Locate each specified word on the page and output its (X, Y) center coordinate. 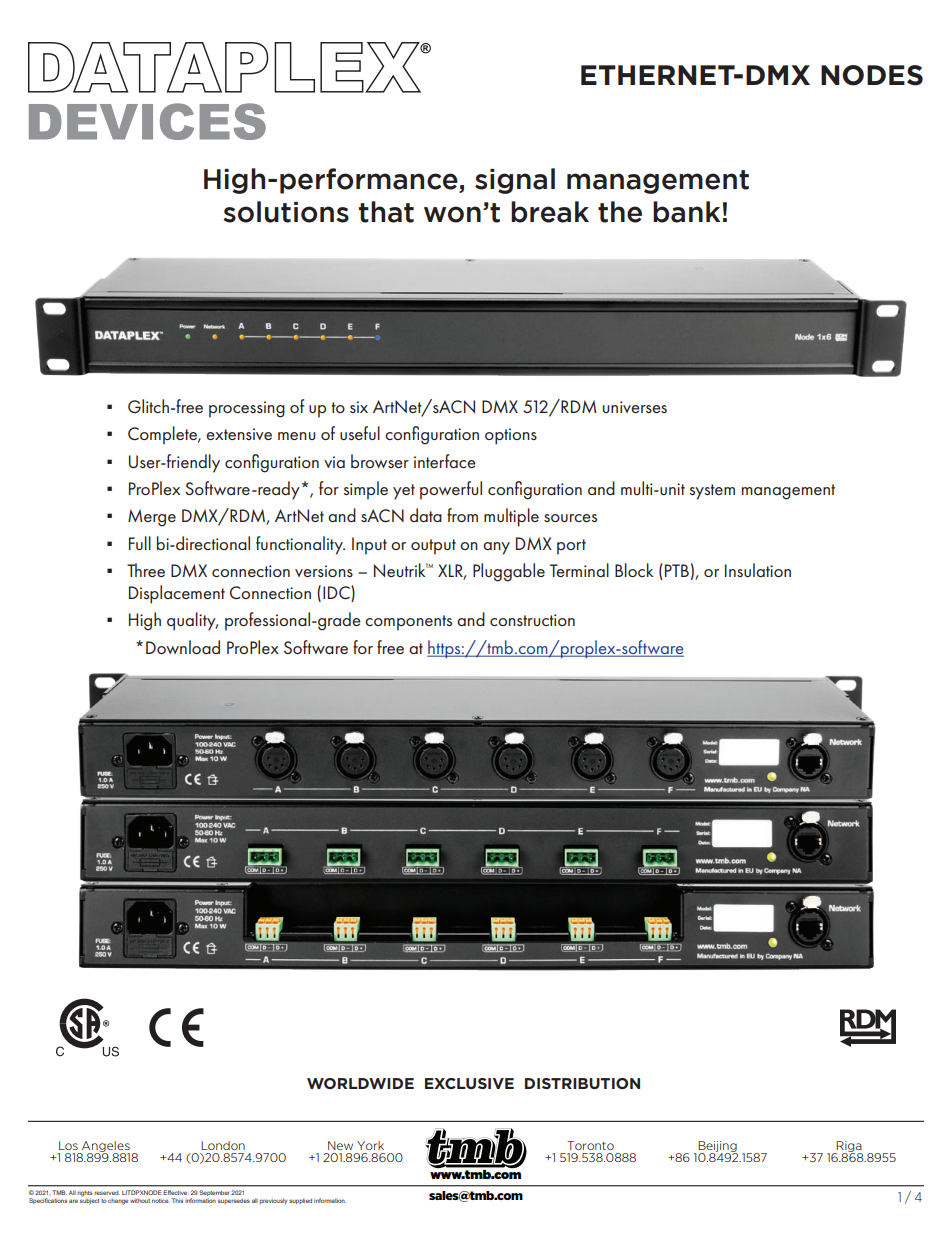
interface (445, 461)
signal (515, 181)
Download (183, 647)
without (140, 1200)
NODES (872, 75)
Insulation (758, 570)
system (712, 492)
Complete (163, 435)
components (408, 623)
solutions (286, 212)
